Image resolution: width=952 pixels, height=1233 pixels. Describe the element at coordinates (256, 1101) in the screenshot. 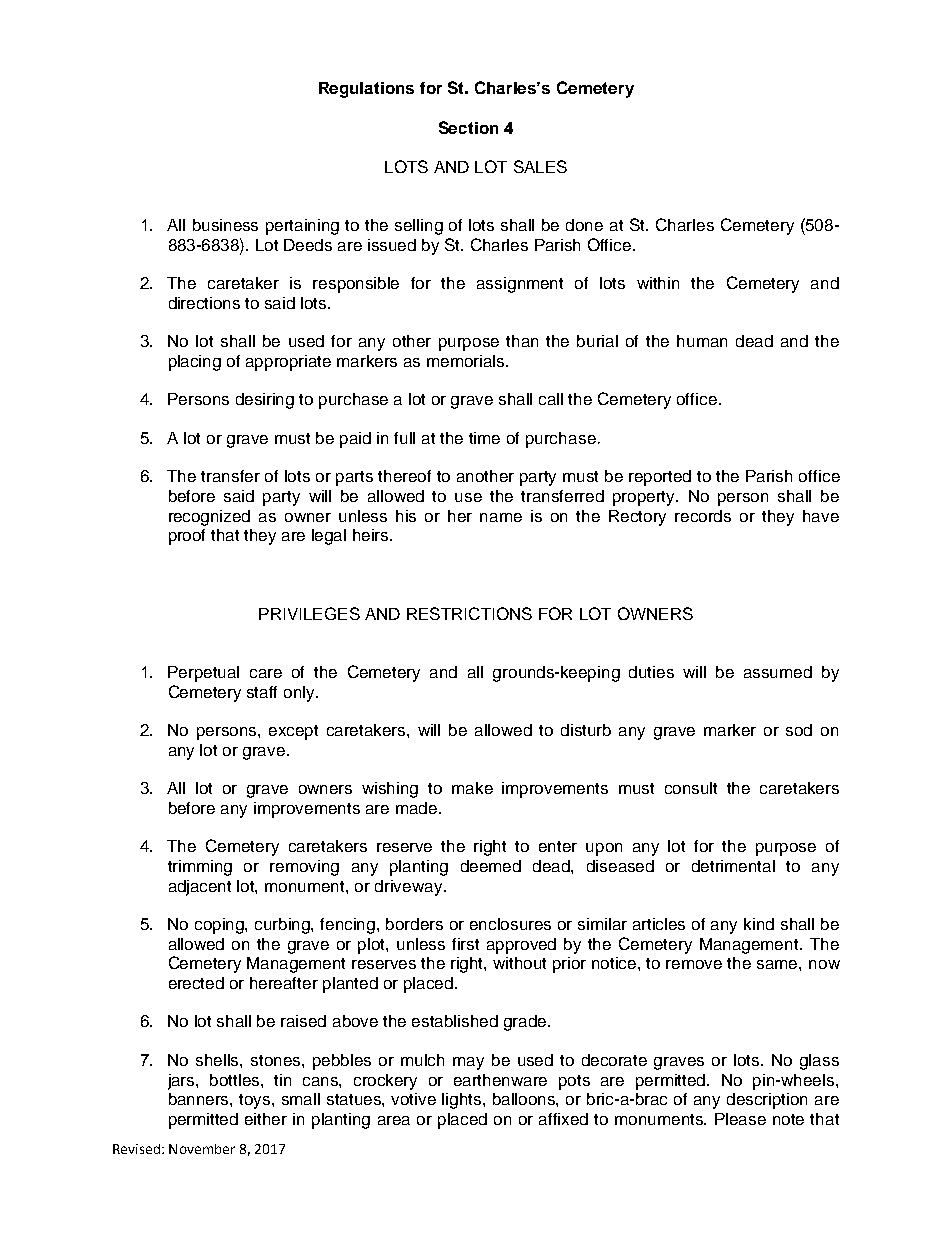

I see `toys` at that location.
